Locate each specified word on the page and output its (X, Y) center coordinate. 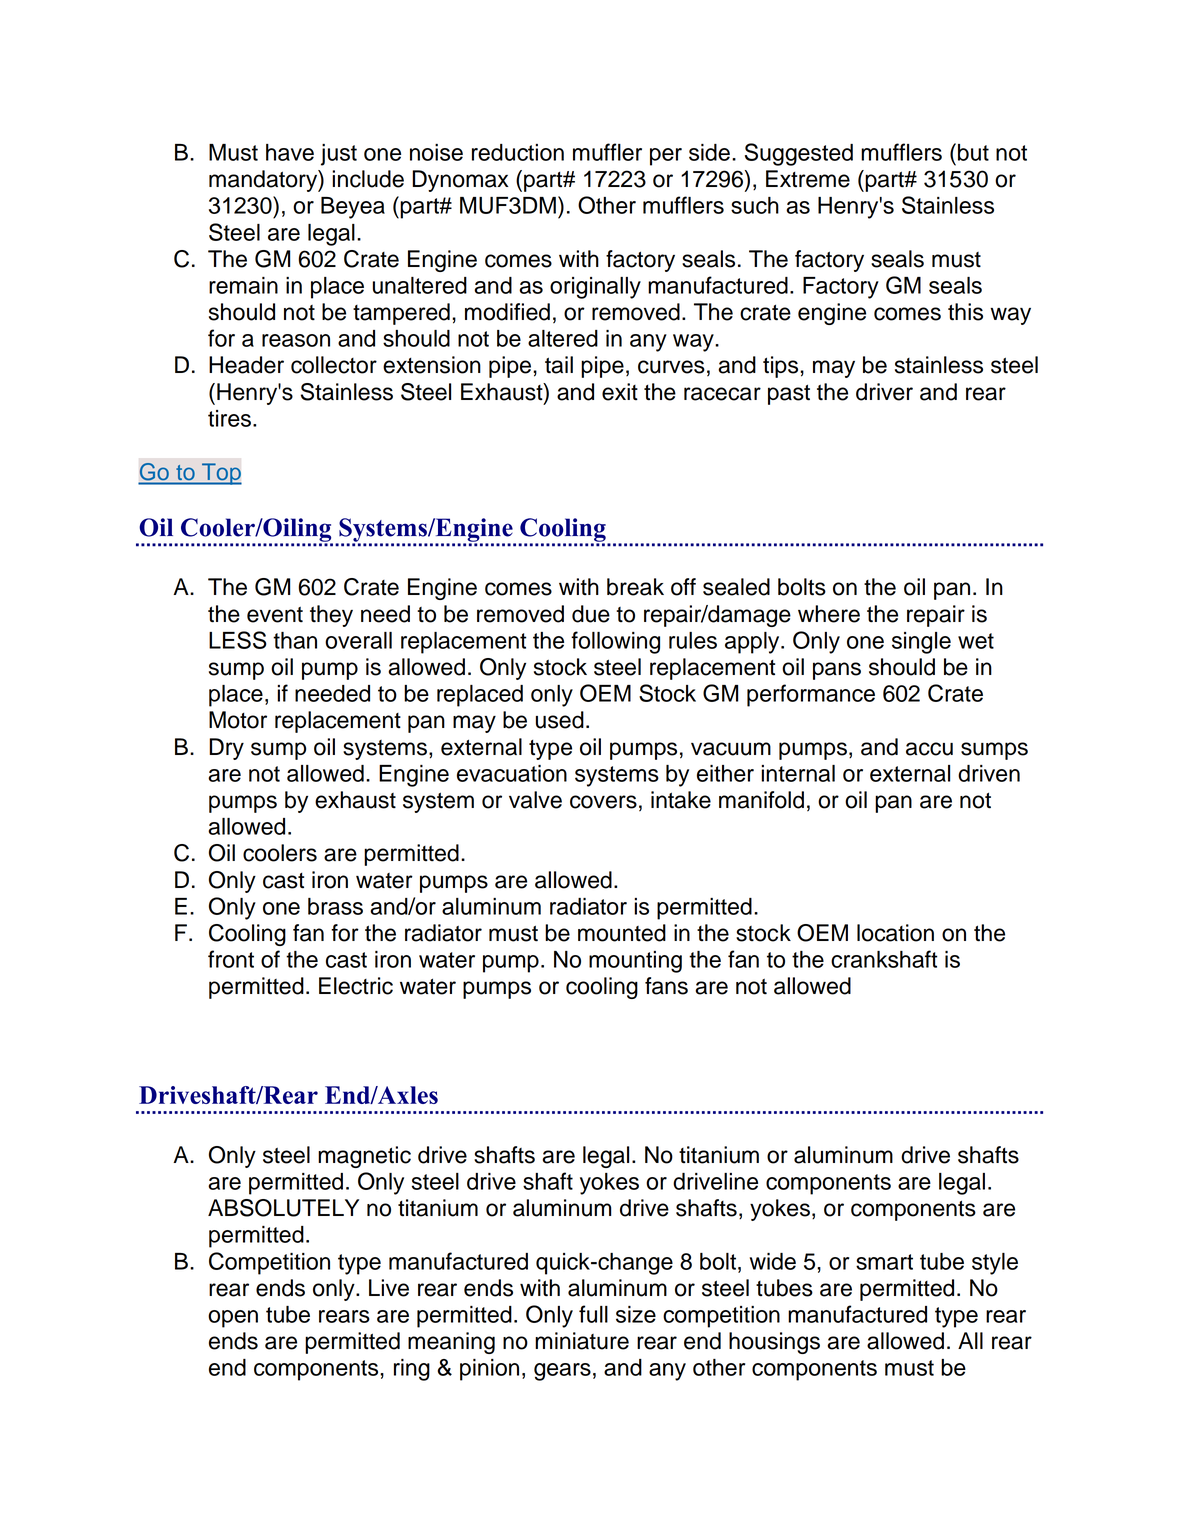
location (895, 933)
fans (666, 986)
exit (620, 392)
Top (221, 474)
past (789, 394)
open (233, 1319)
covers (603, 802)
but (973, 152)
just (339, 155)
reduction (518, 152)
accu (929, 749)
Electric (356, 986)
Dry (226, 749)
